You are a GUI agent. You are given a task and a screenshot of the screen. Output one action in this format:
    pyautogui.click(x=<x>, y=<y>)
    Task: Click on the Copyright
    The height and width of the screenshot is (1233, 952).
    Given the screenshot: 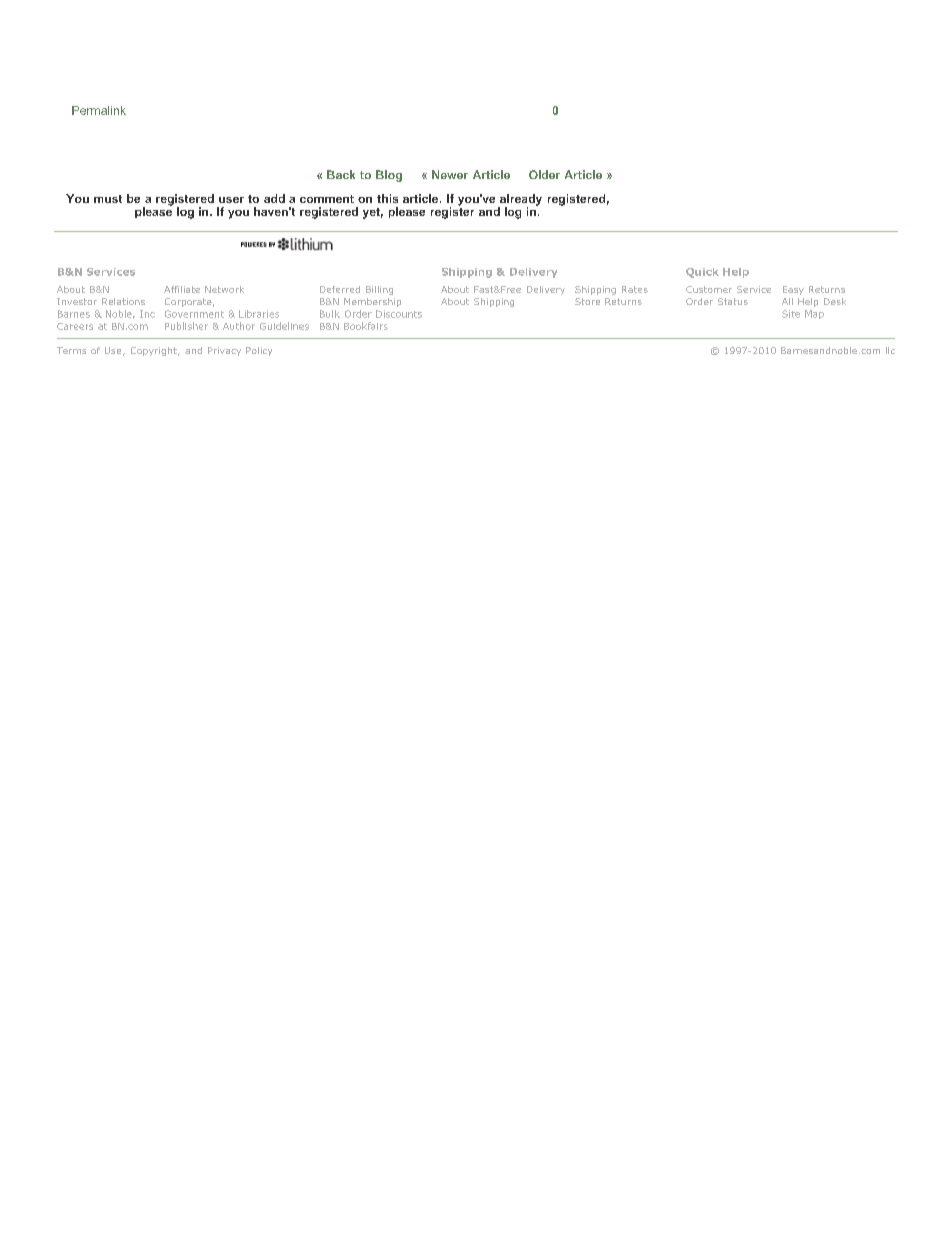 What is the action you would take?
    pyautogui.click(x=155, y=351)
